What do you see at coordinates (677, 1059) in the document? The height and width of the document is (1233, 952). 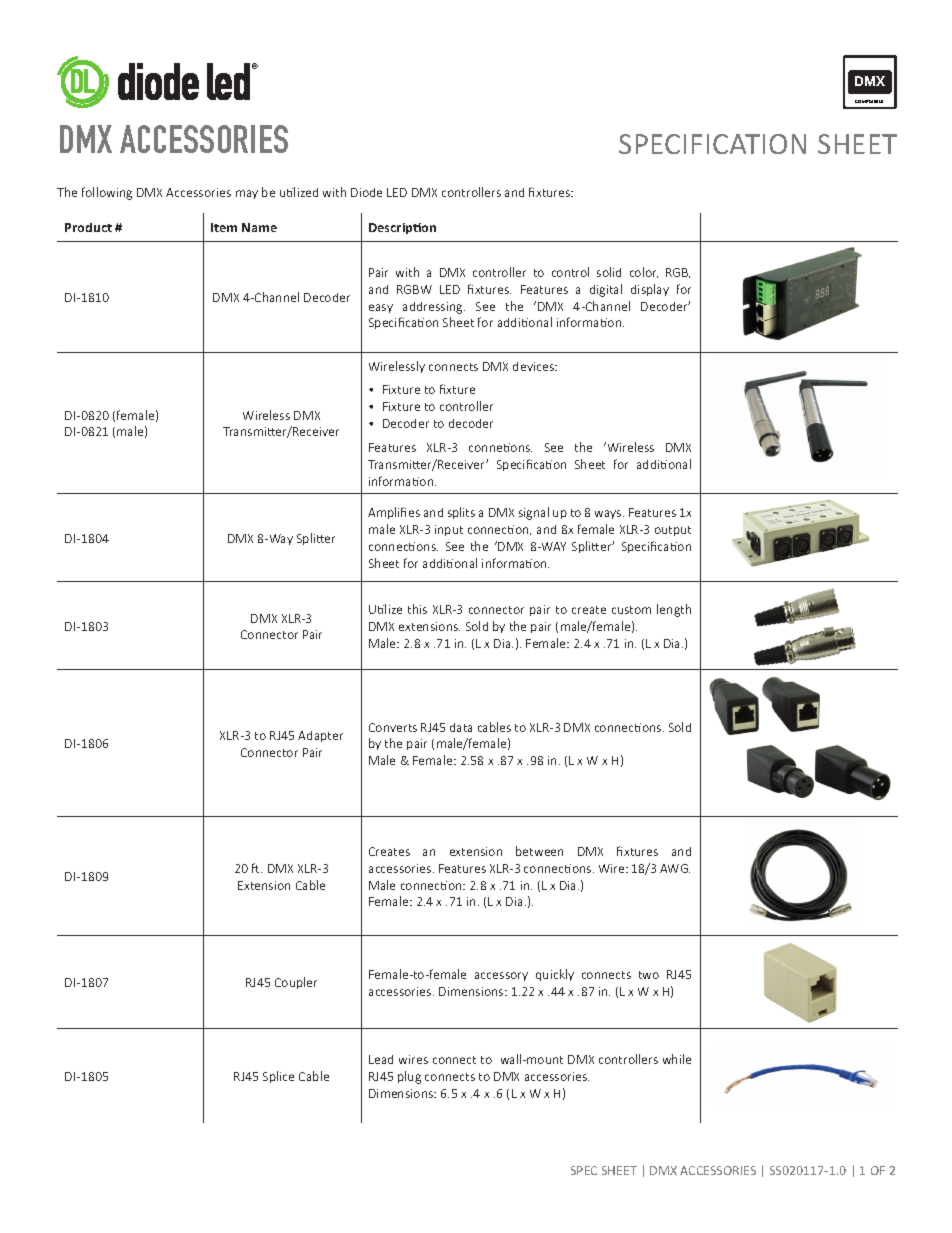 I see `while` at bounding box center [677, 1059].
